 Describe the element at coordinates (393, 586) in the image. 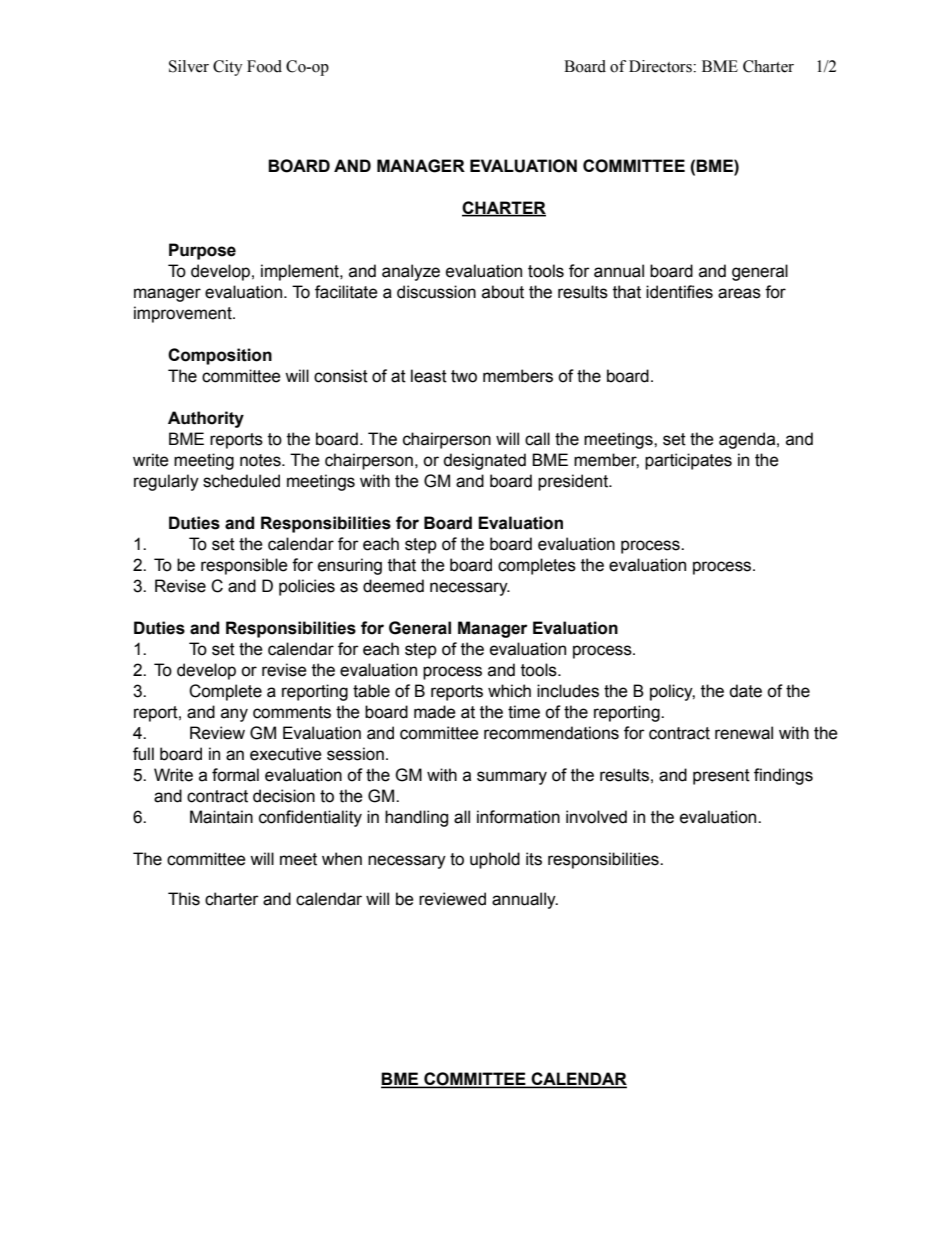

I see `deemed` at that location.
